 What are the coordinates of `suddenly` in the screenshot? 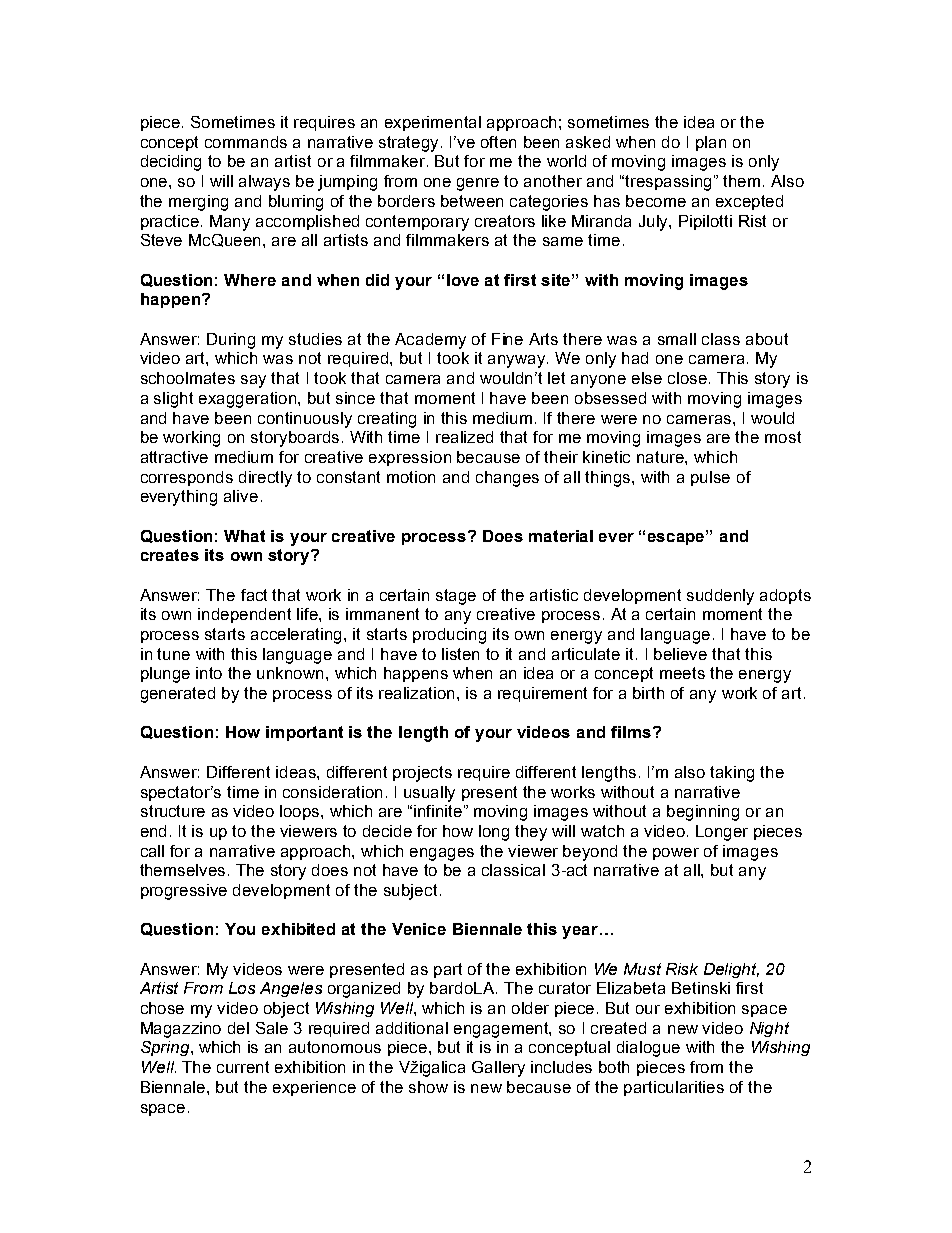 It's located at (720, 597).
